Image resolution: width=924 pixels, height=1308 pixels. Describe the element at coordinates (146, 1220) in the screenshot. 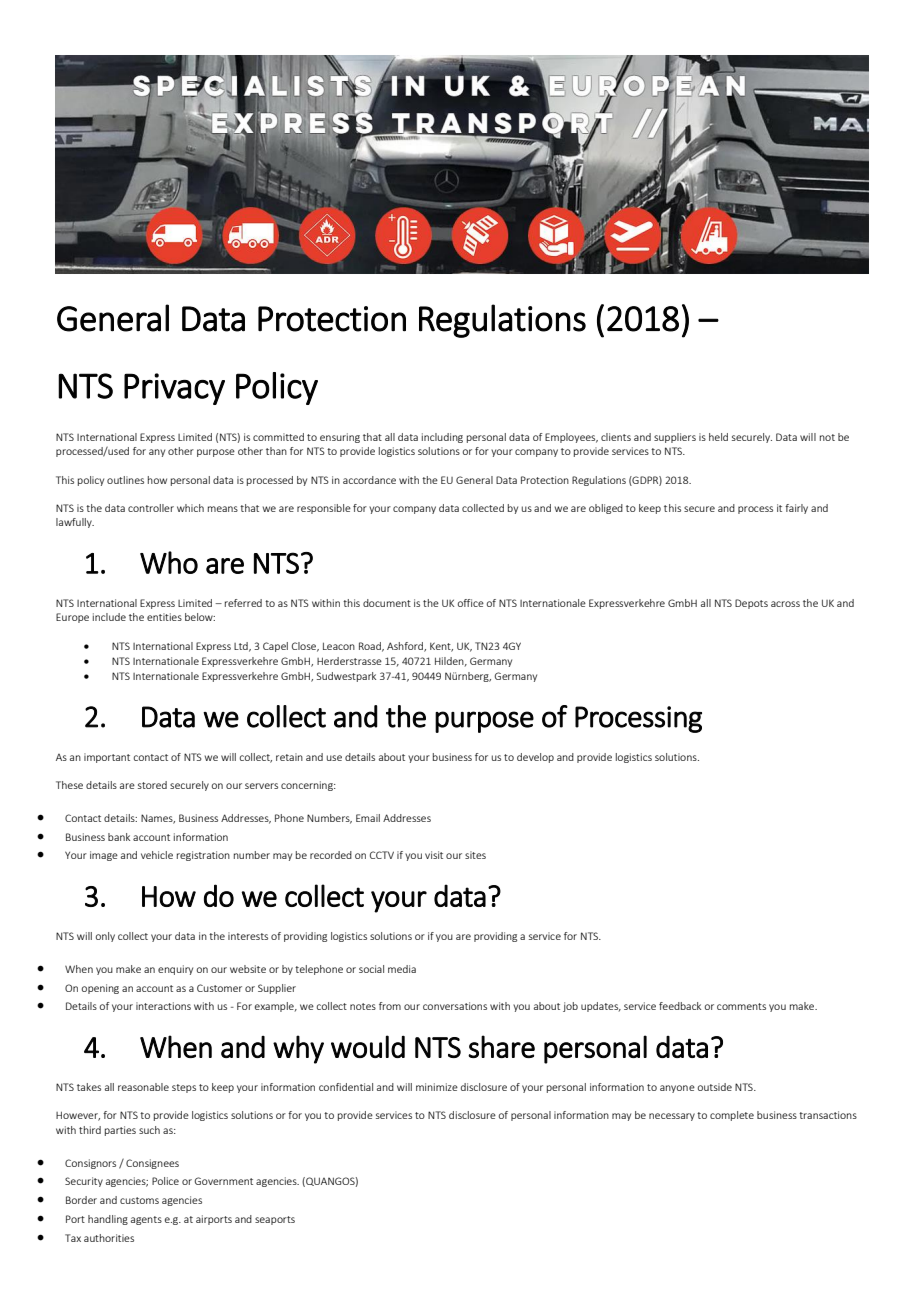

I see `agents` at that location.
